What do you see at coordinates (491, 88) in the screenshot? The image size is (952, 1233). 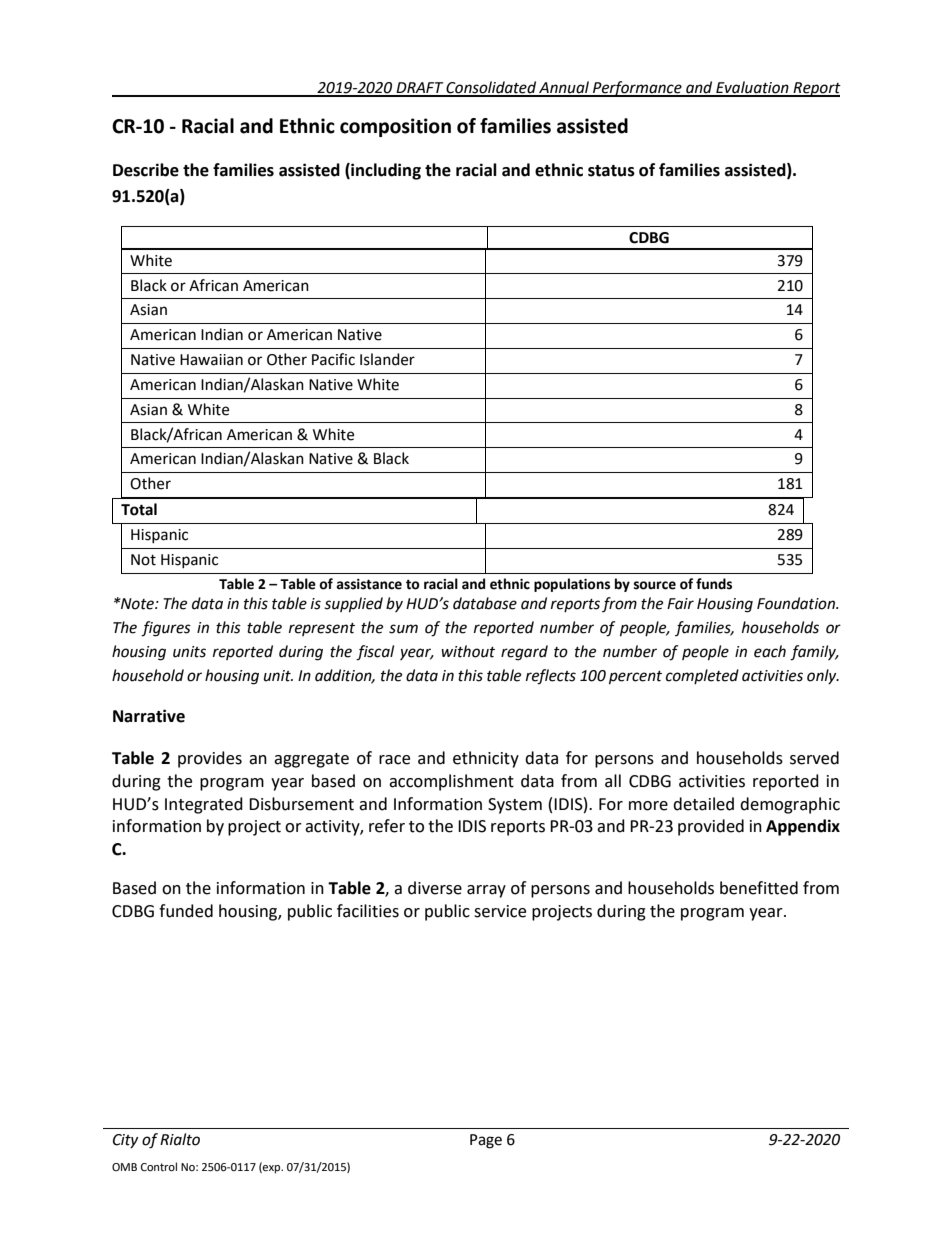 I see `Consolidated` at bounding box center [491, 88].
